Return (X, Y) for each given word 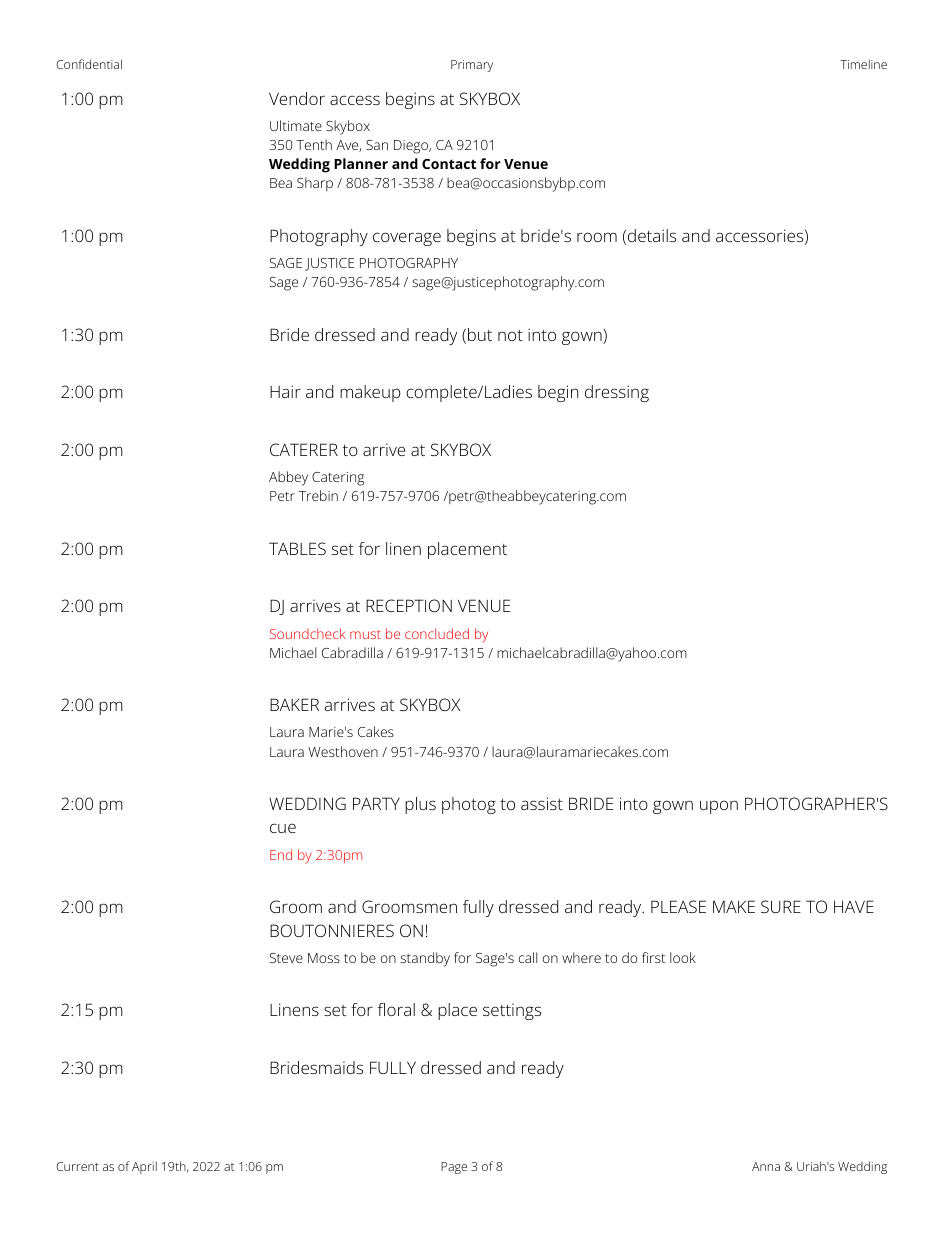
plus (420, 805)
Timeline (863, 64)
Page (454, 1168)
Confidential (89, 64)
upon (719, 807)
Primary (472, 66)
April (144, 1167)
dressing (617, 393)
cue (283, 828)
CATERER (304, 449)
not (510, 335)
